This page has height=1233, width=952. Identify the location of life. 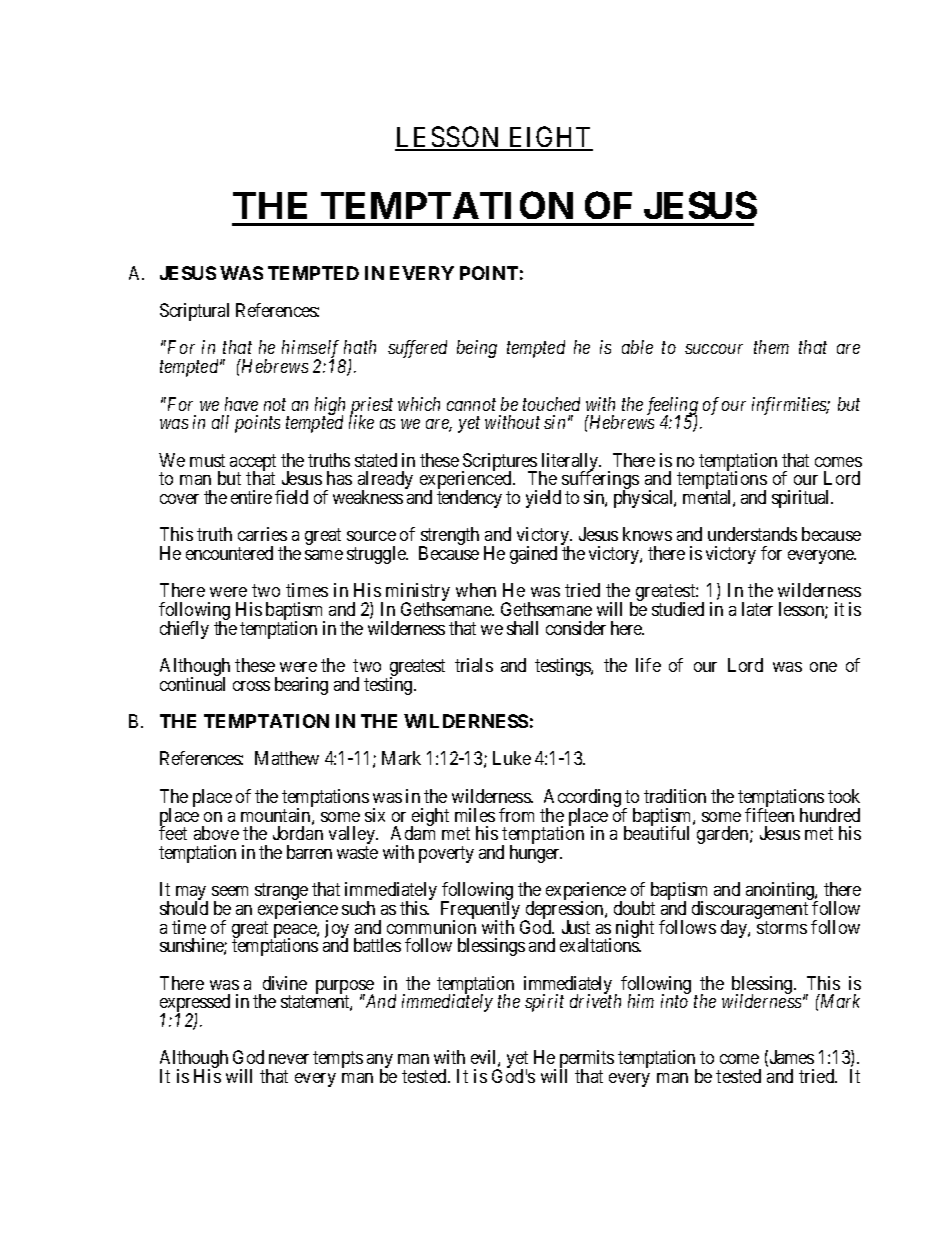
(648, 665).
